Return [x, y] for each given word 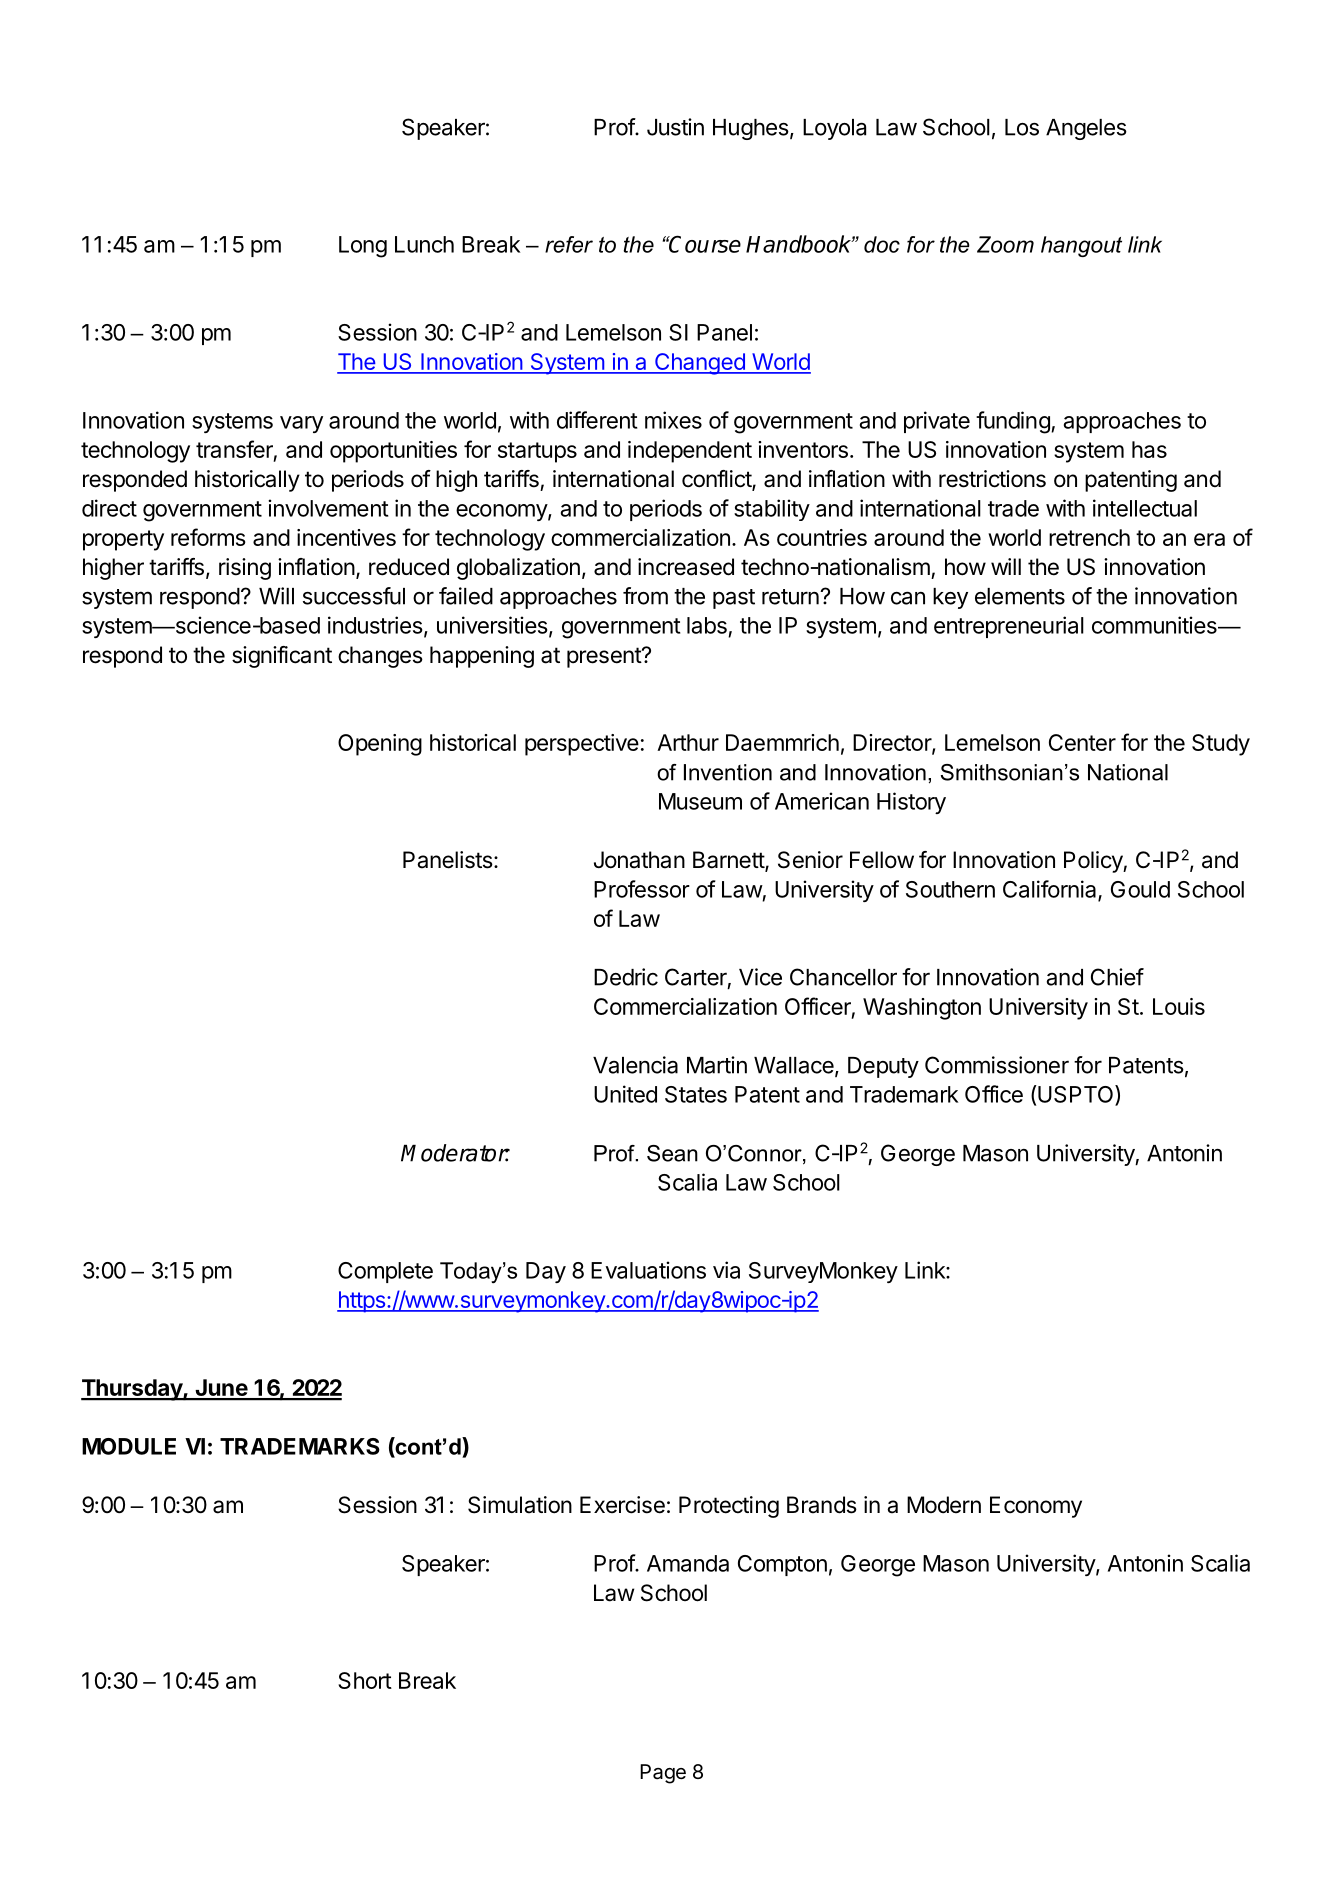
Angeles [1086, 129]
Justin [675, 127]
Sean [672, 1153]
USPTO [1076, 1095]
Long [363, 247]
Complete [385, 1272]
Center [1082, 742]
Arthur [688, 742]
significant [282, 657]
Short [365, 1680]
